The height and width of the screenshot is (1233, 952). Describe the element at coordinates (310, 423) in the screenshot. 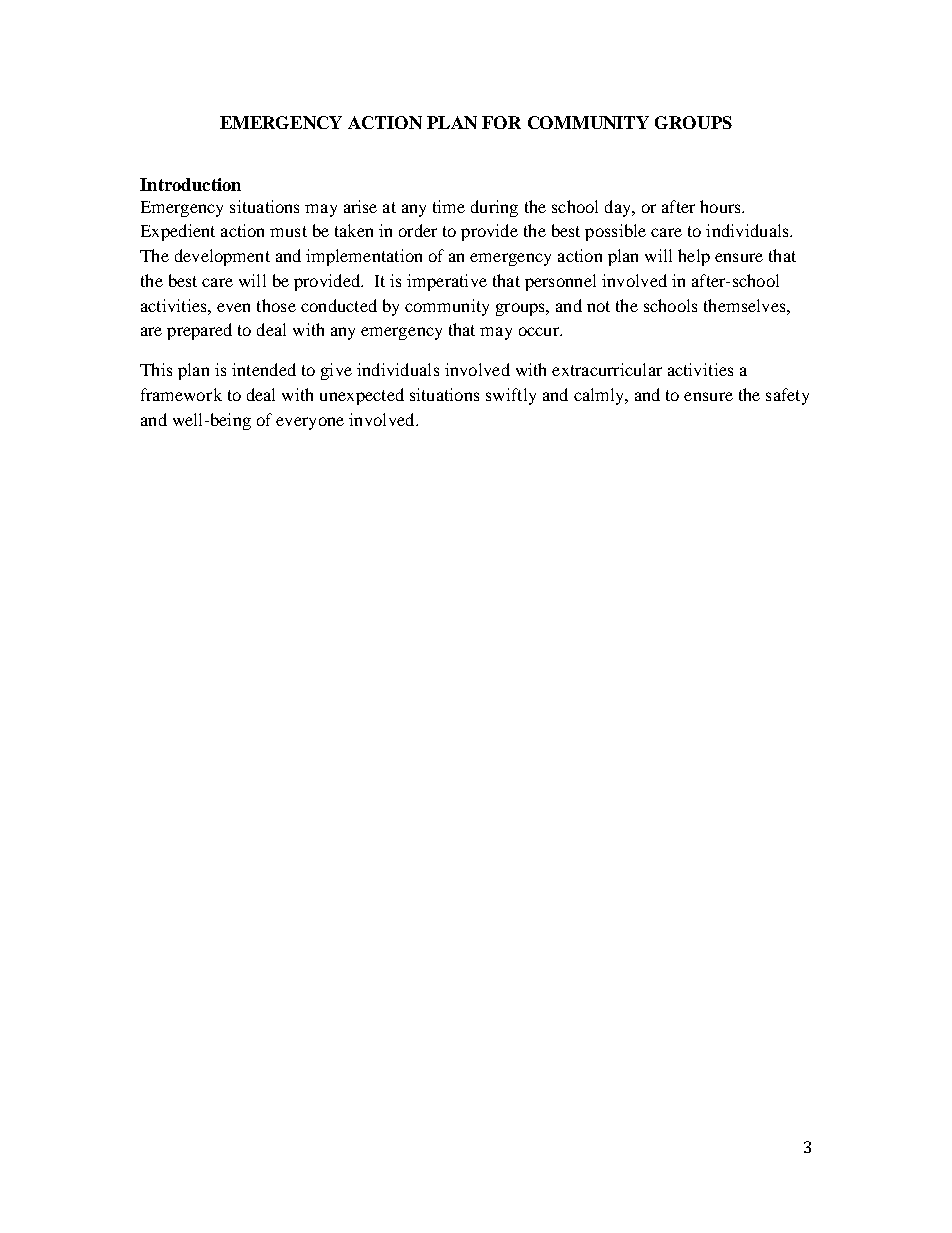

I see `everyone` at that location.
